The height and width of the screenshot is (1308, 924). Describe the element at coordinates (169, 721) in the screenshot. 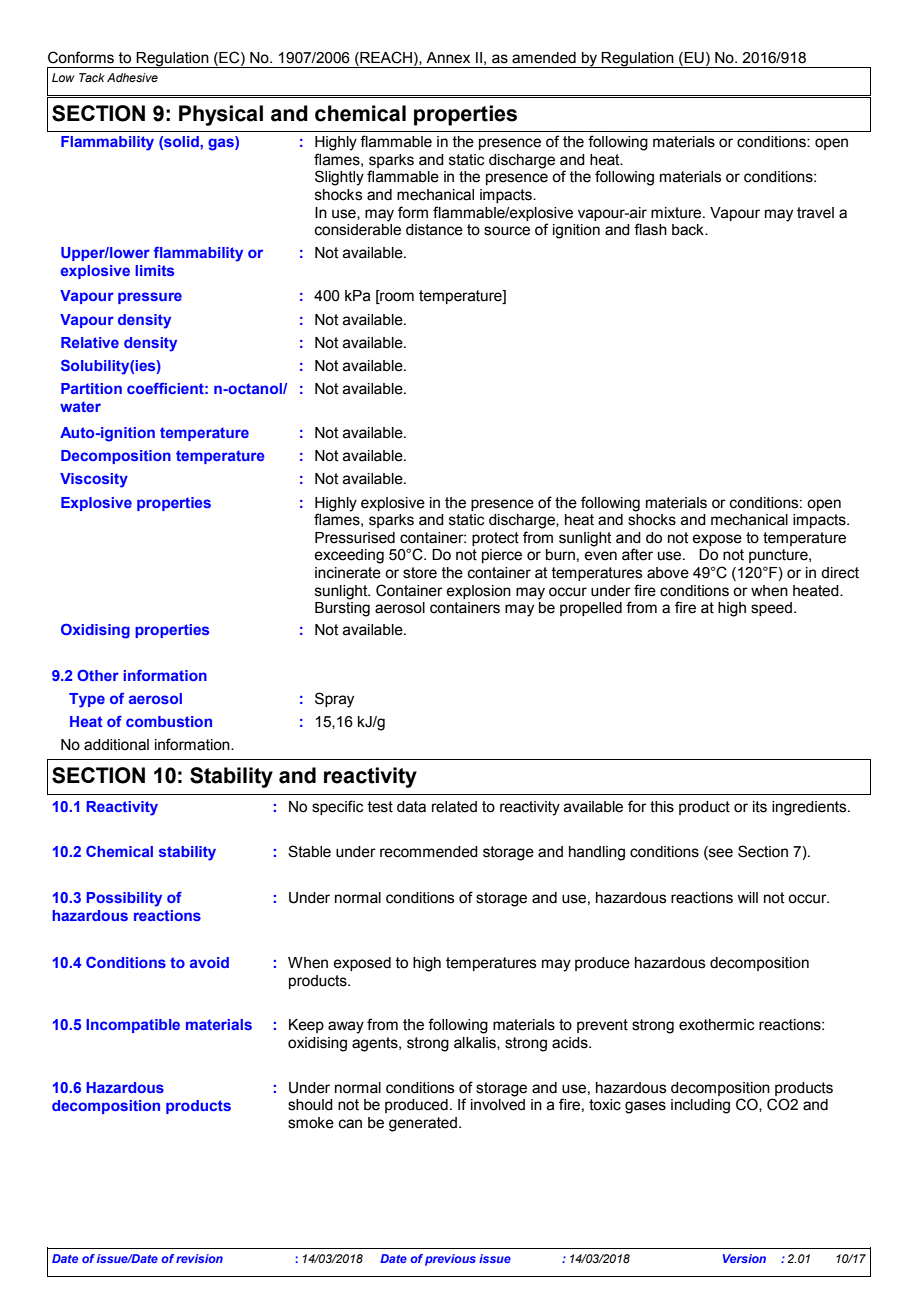

I see `combustion` at that location.
